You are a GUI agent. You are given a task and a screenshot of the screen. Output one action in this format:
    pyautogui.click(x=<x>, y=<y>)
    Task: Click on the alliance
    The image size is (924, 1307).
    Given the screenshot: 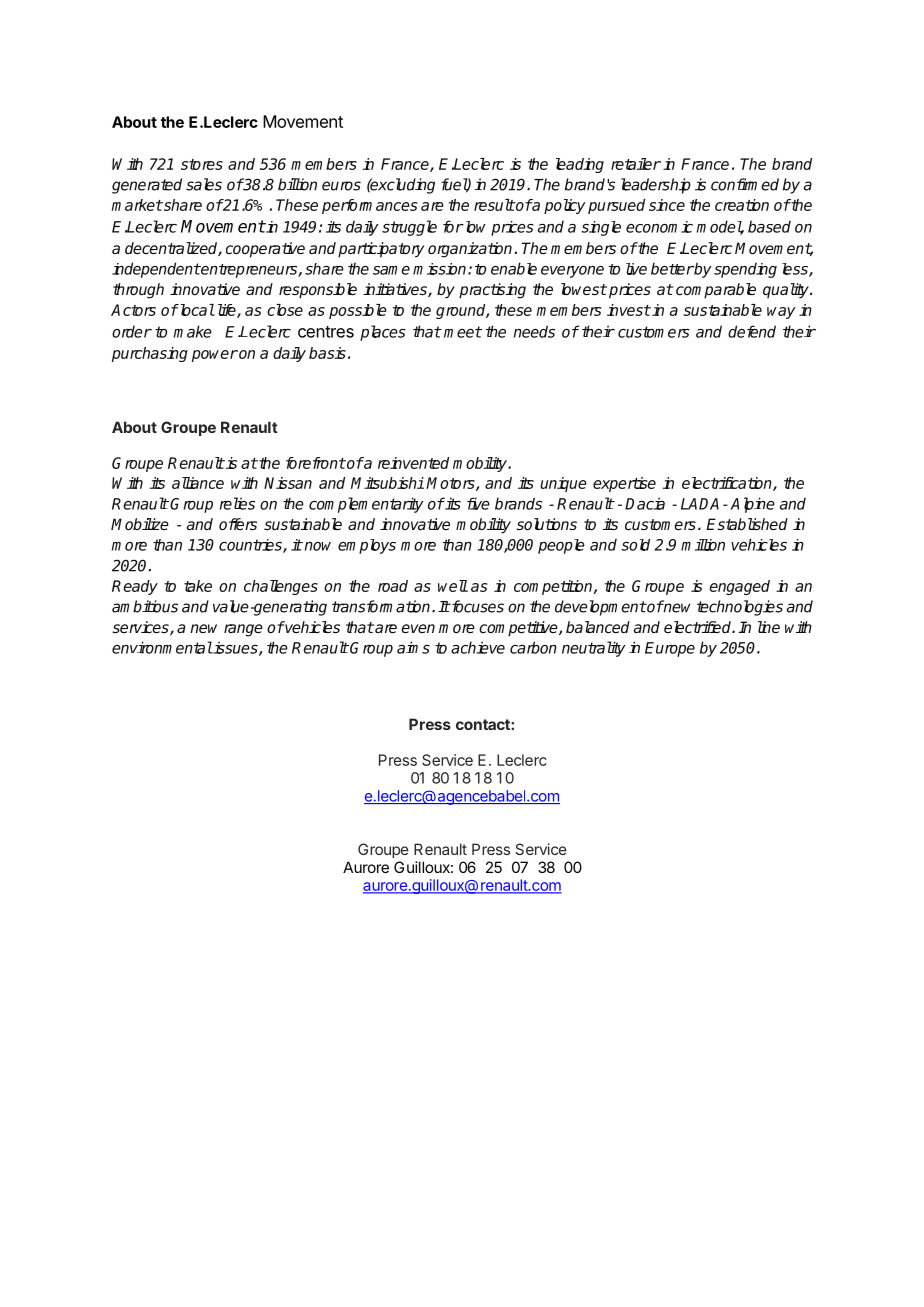 What is the action you would take?
    pyautogui.click(x=198, y=483)
